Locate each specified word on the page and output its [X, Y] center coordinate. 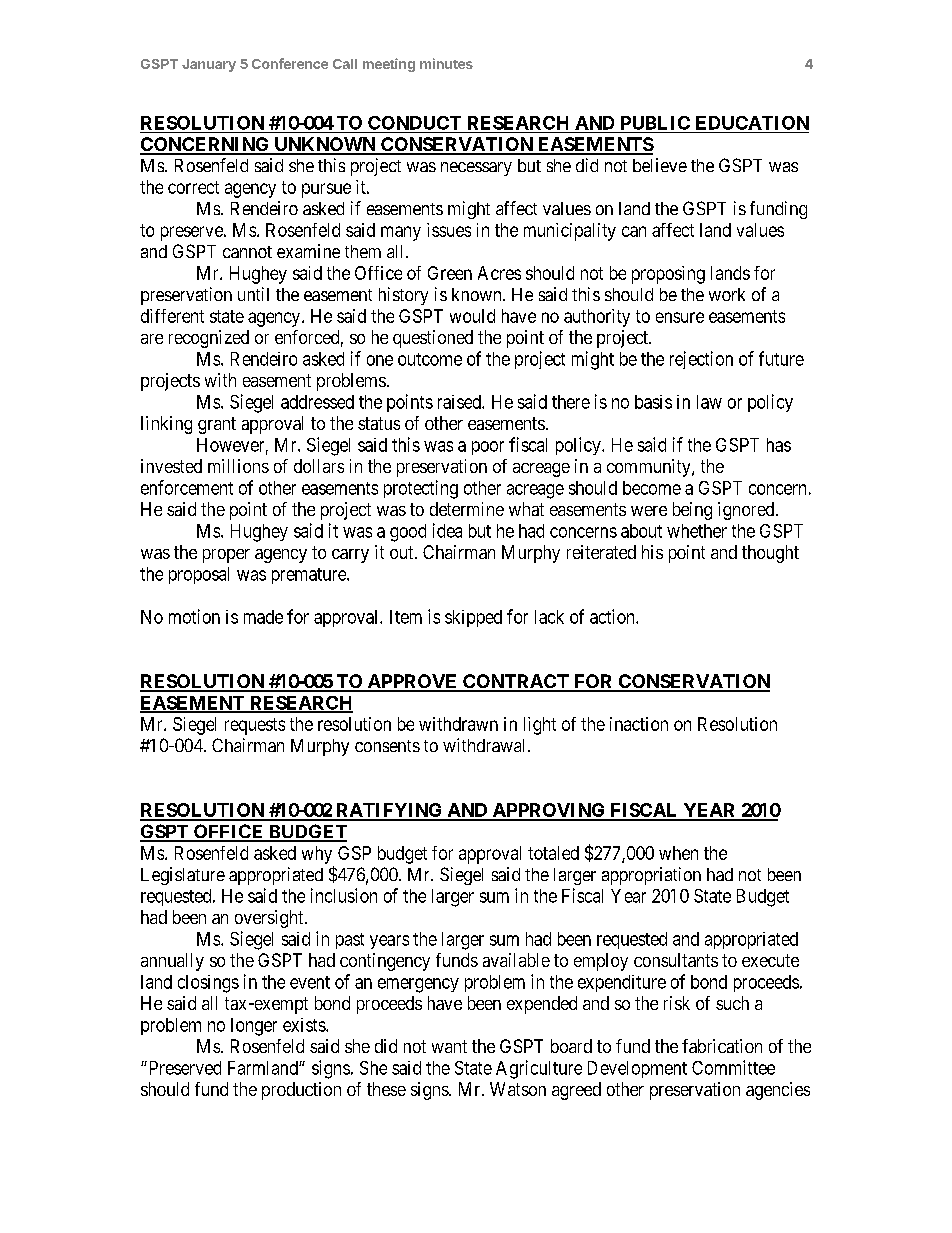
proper [226, 556]
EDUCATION [752, 123]
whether [697, 531]
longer [254, 1027]
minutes [446, 63]
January [209, 65]
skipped [473, 618]
